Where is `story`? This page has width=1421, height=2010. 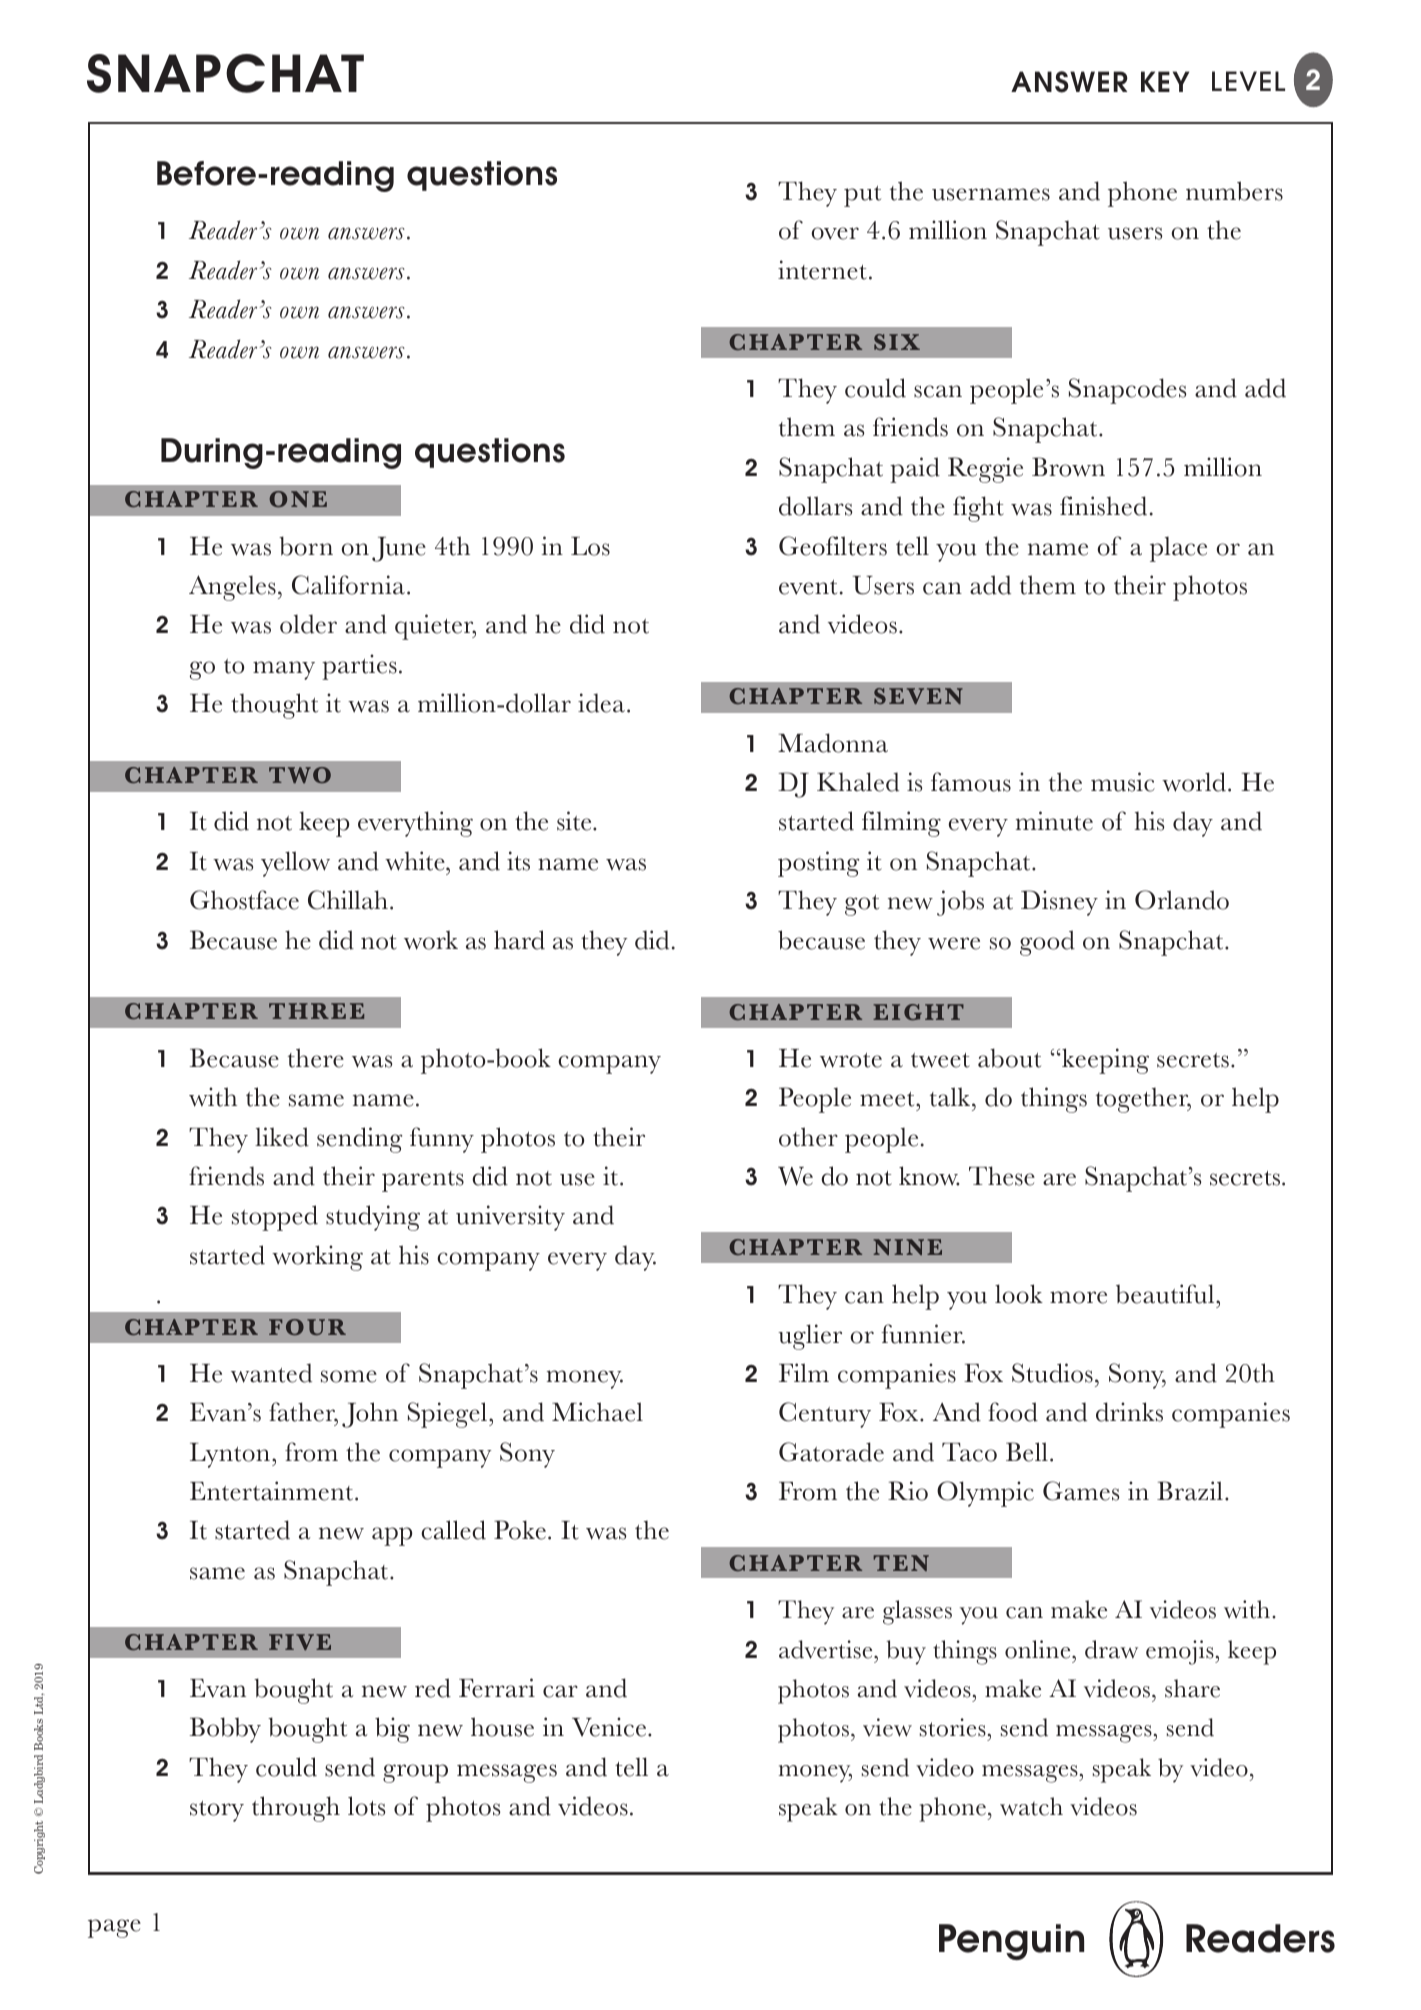
story is located at coordinates (217, 1811).
